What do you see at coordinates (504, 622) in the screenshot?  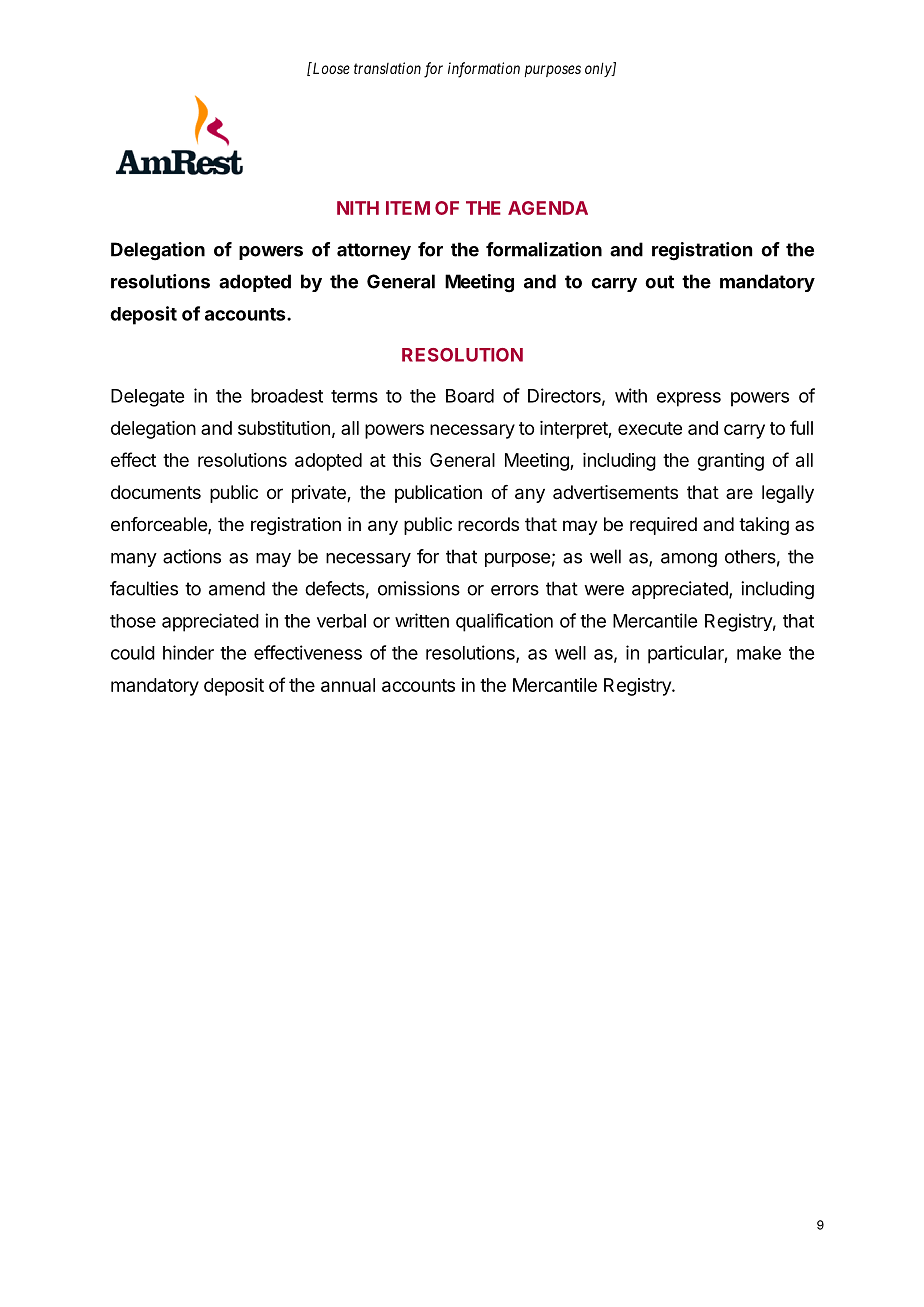 I see `qualification` at bounding box center [504, 622].
